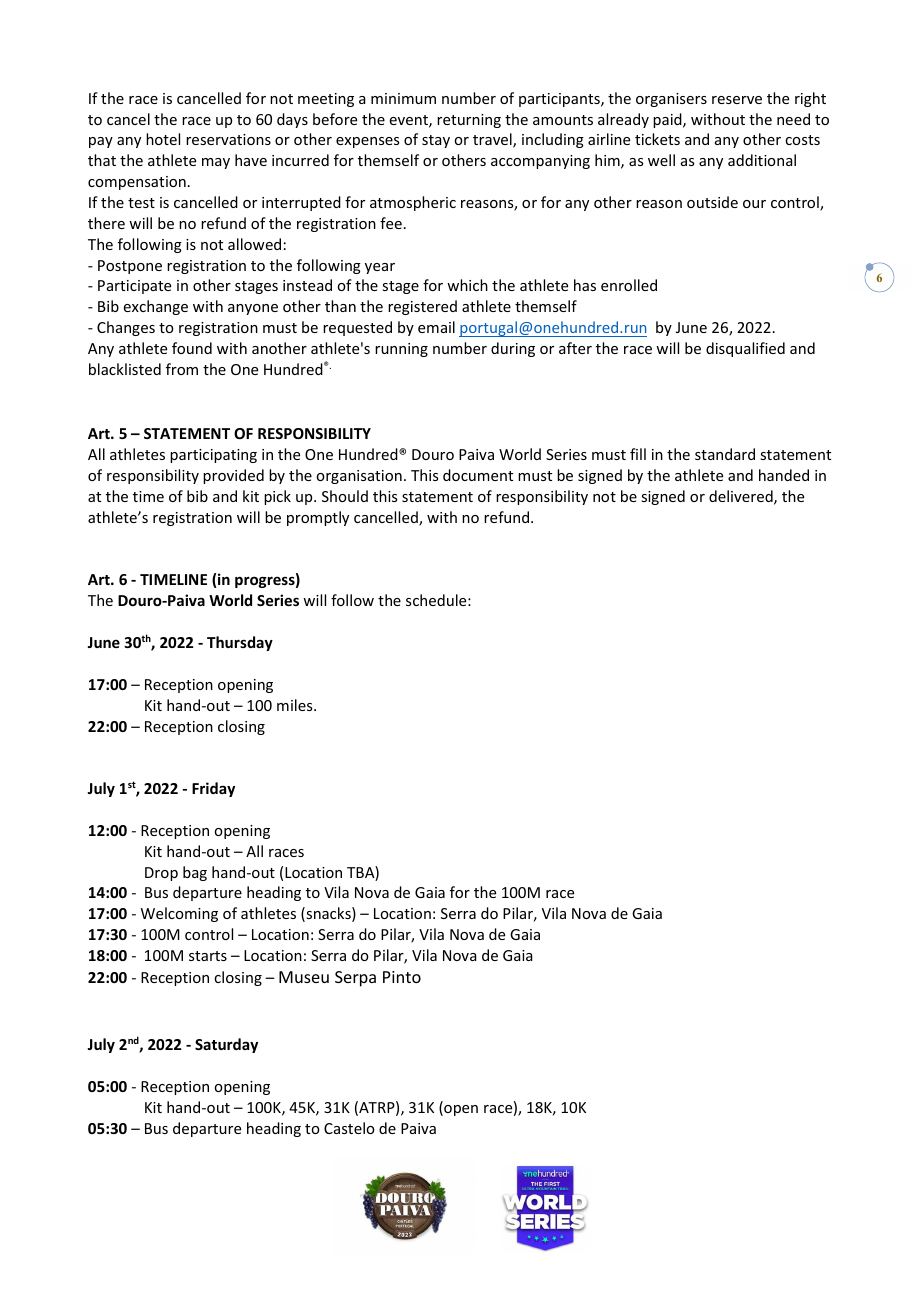 This page has height=1308, width=924. Describe the element at coordinates (296, 705) in the page. I see `miles` at that location.
